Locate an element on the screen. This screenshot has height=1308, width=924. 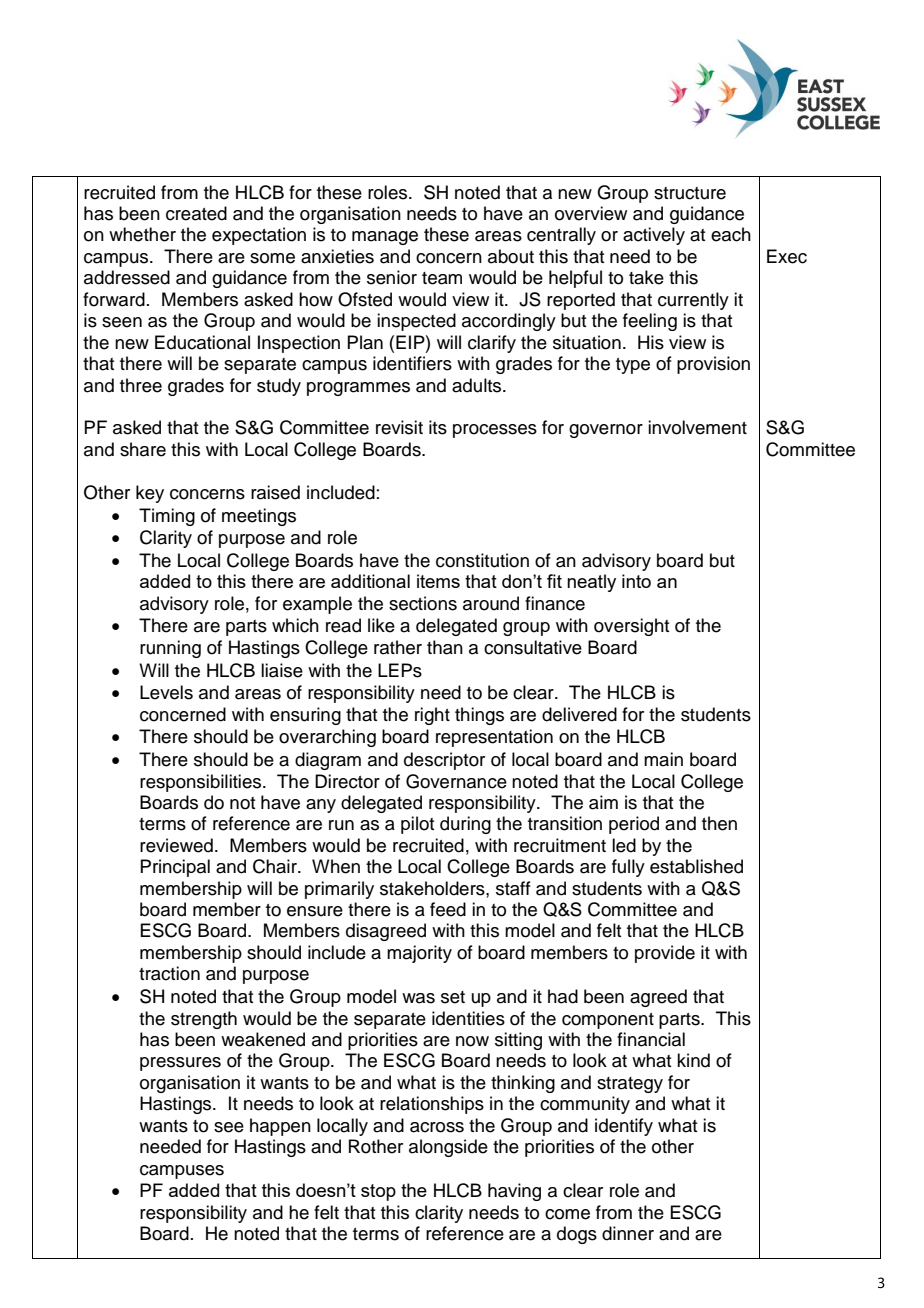
happen is located at coordinates (280, 1127).
